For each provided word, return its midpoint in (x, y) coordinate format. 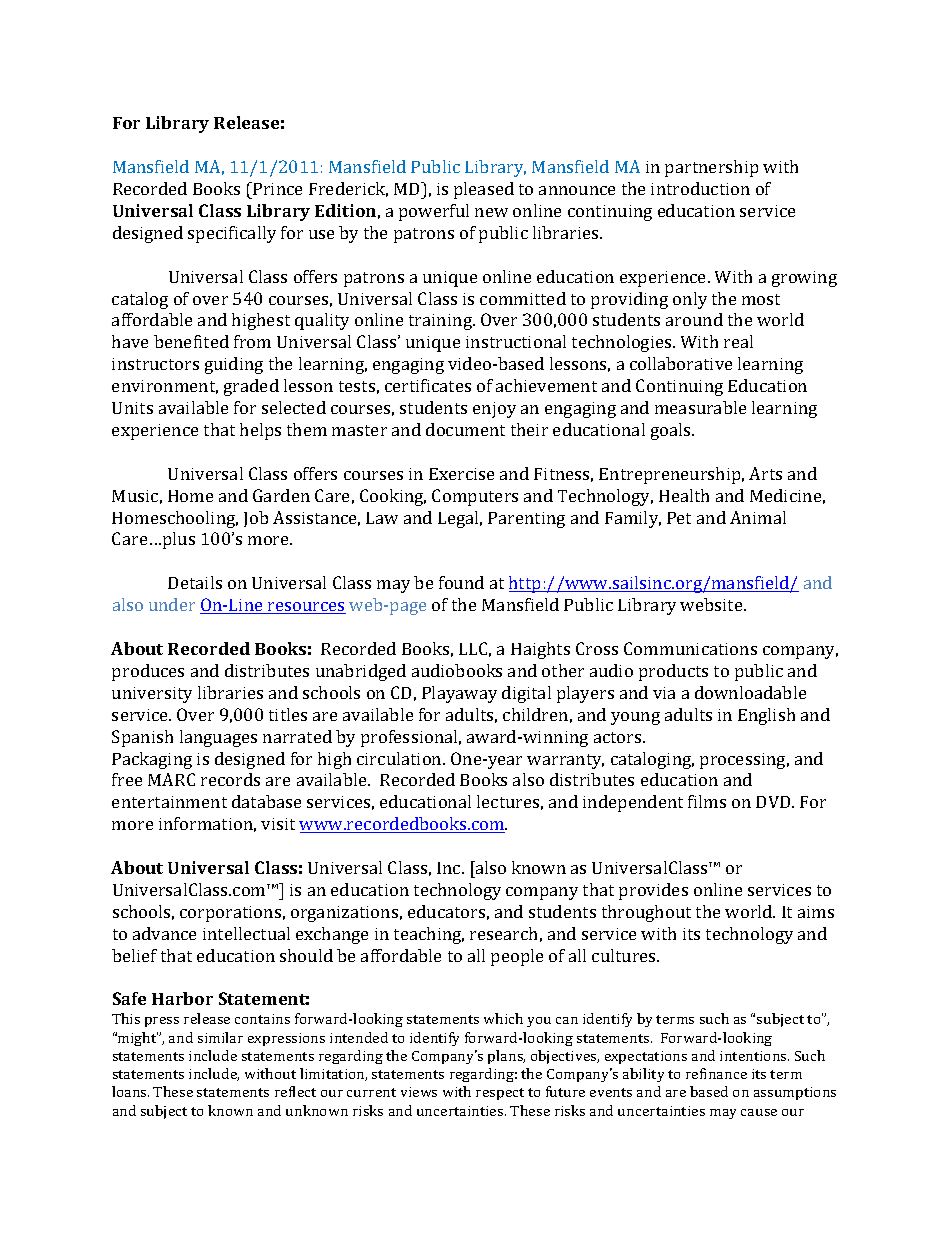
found (461, 582)
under (172, 604)
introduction (700, 188)
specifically (232, 234)
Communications (690, 648)
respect (500, 1094)
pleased (484, 190)
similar (220, 1037)
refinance (716, 1073)
